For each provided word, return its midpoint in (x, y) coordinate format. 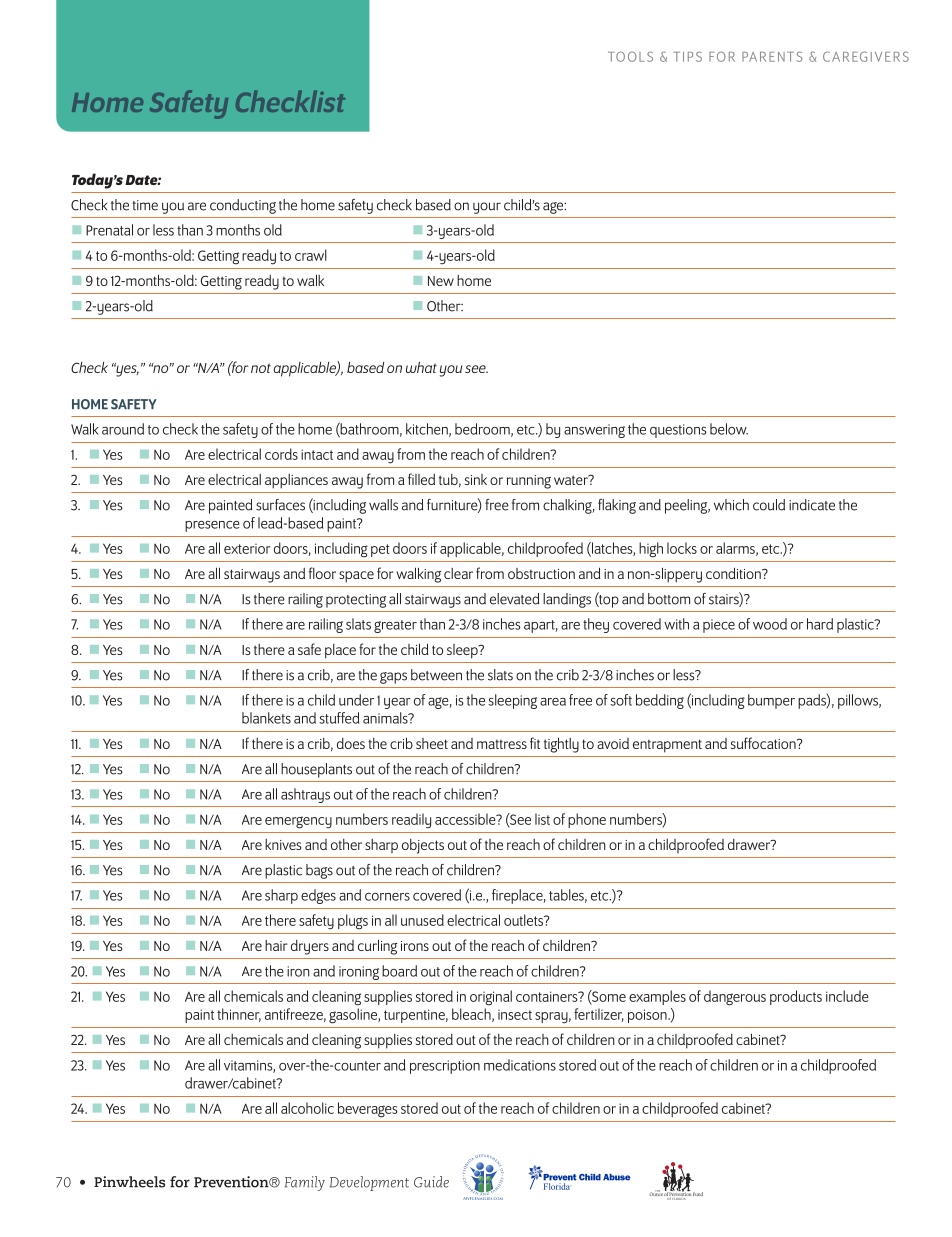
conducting (243, 206)
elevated (514, 599)
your (487, 208)
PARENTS (772, 56)
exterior (247, 549)
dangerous (735, 998)
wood (770, 624)
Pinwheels (129, 1182)
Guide (431, 1182)
